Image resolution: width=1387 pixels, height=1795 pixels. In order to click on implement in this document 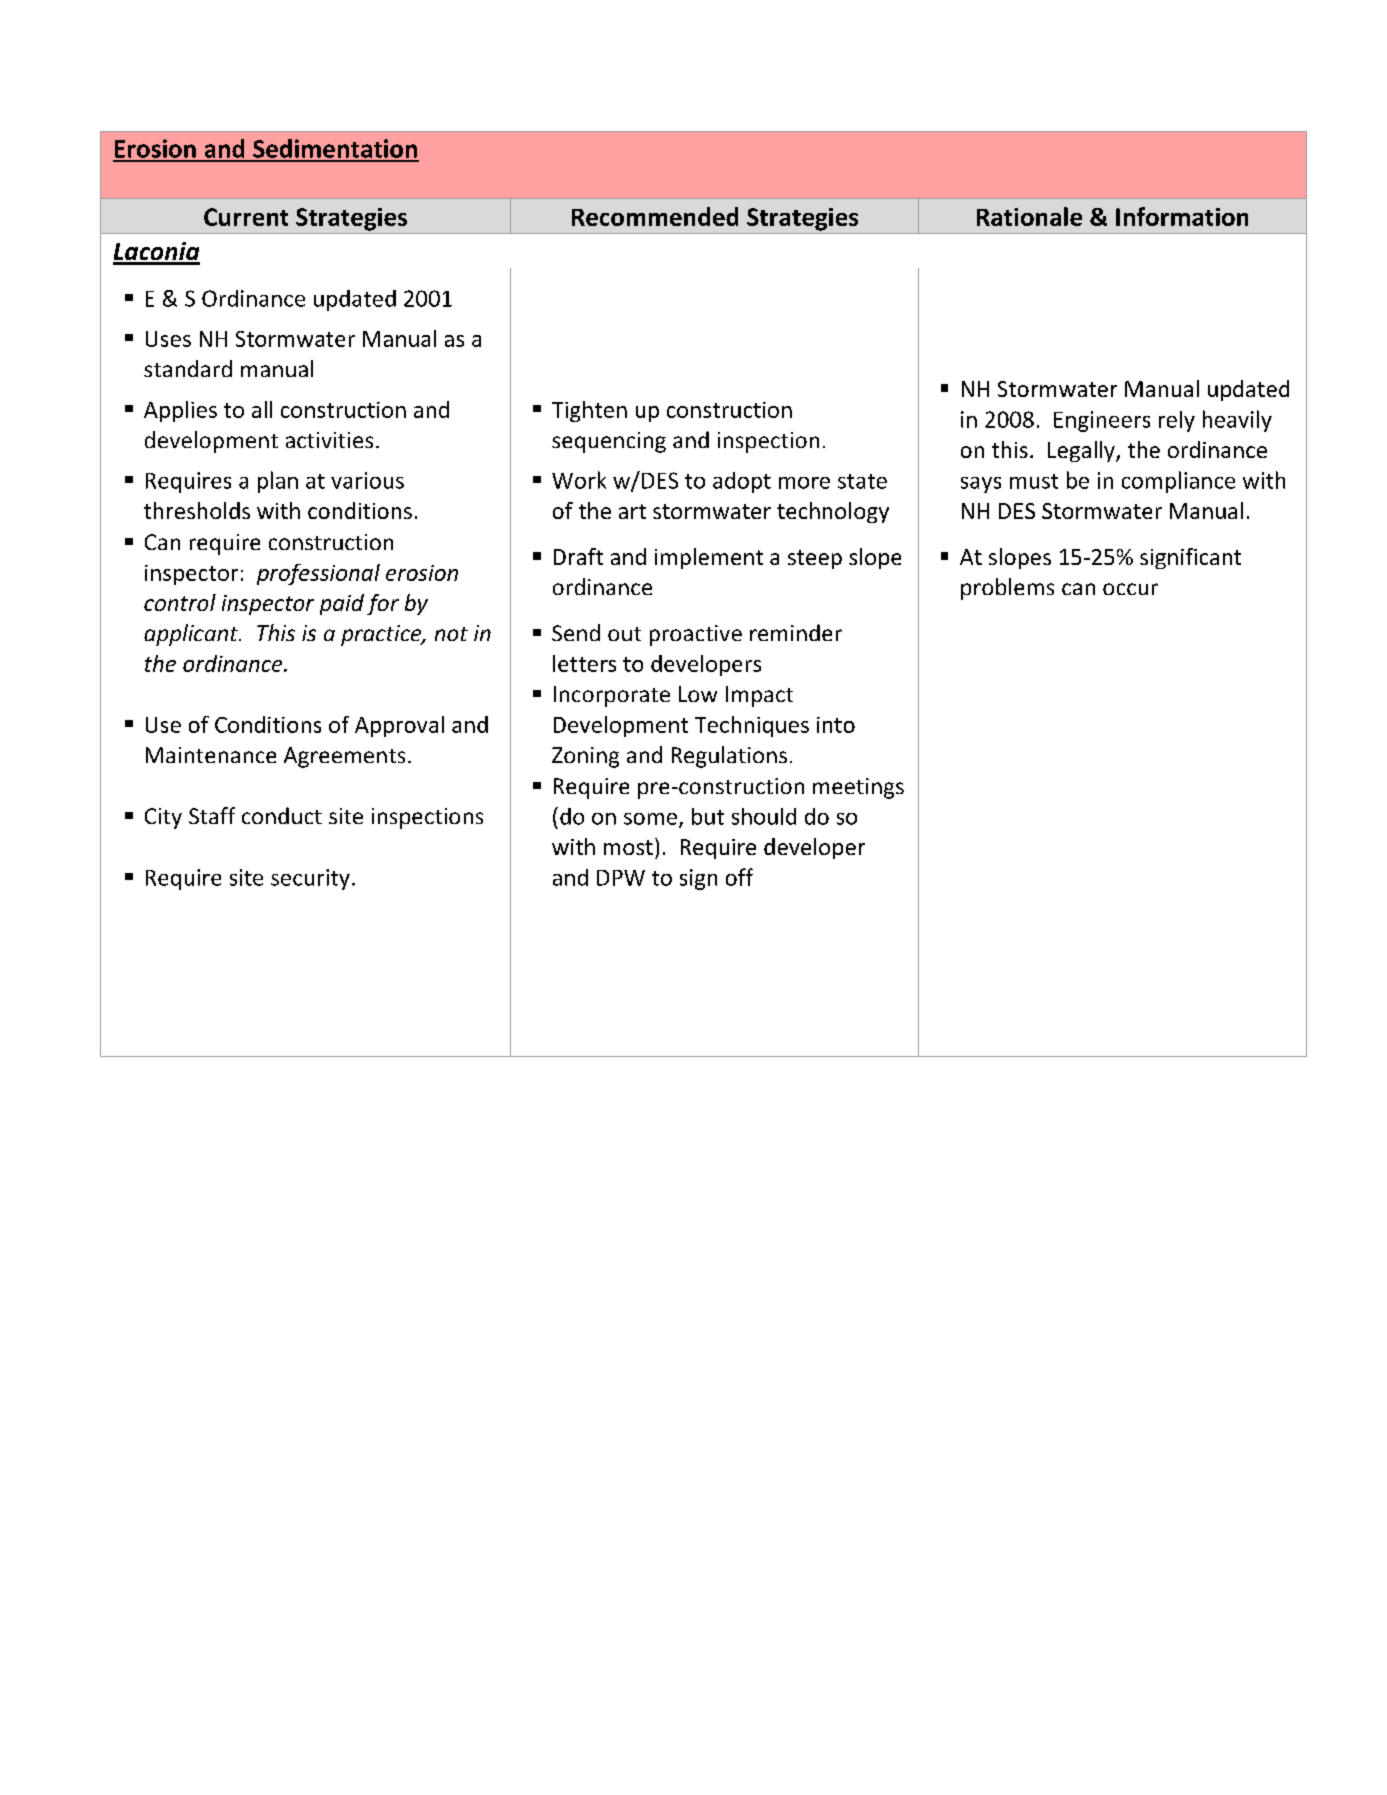, I will do `click(709, 558)`.
